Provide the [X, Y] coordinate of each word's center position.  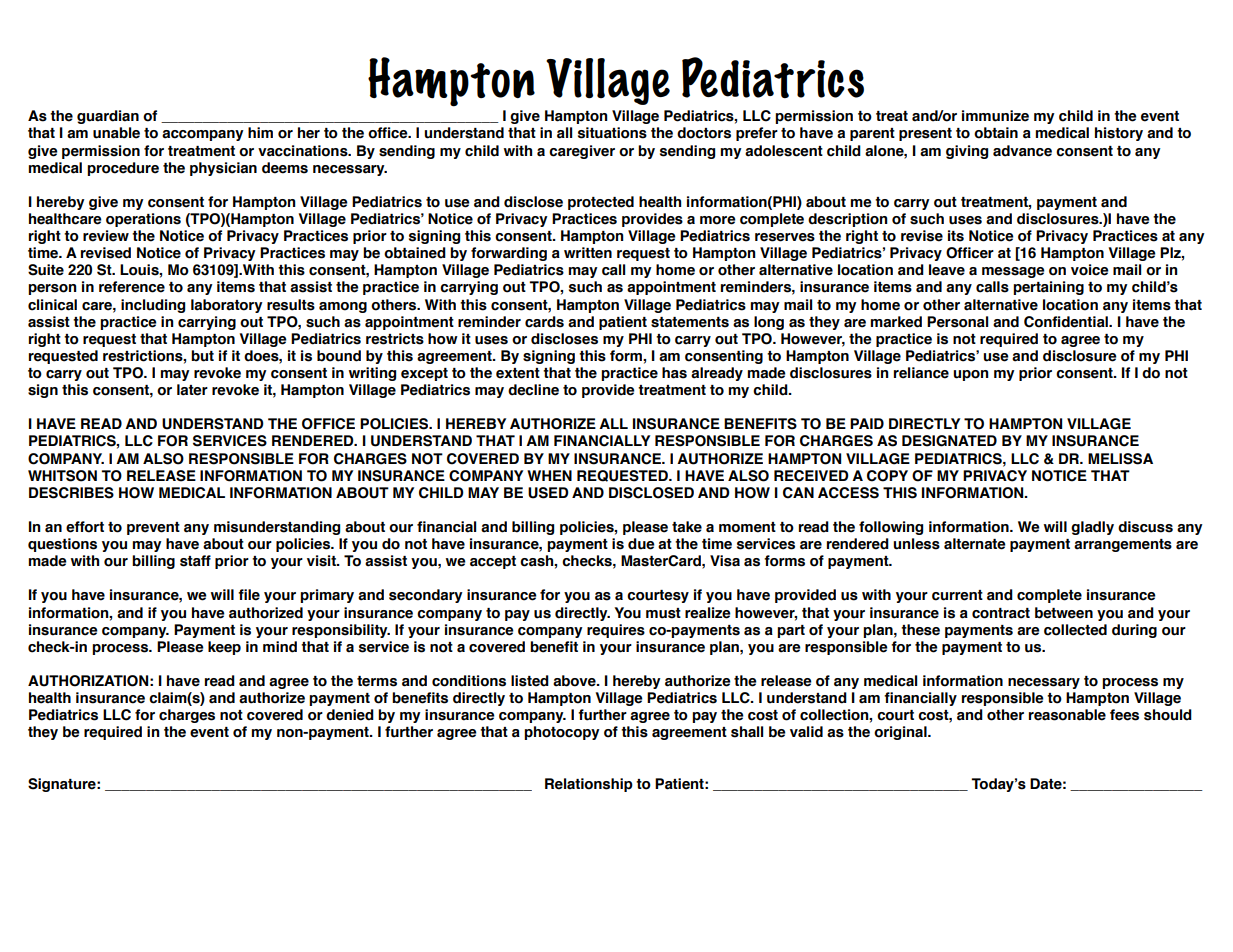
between [1064, 613]
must [663, 613]
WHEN [549, 475]
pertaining [1048, 288]
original [901, 733]
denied [350, 715]
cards [544, 322]
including [153, 306]
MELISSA [1120, 459]
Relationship [589, 785]
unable [116, 133]
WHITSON [62, 476]
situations [612, 133]
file [249, 595]
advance [1022, 151]
